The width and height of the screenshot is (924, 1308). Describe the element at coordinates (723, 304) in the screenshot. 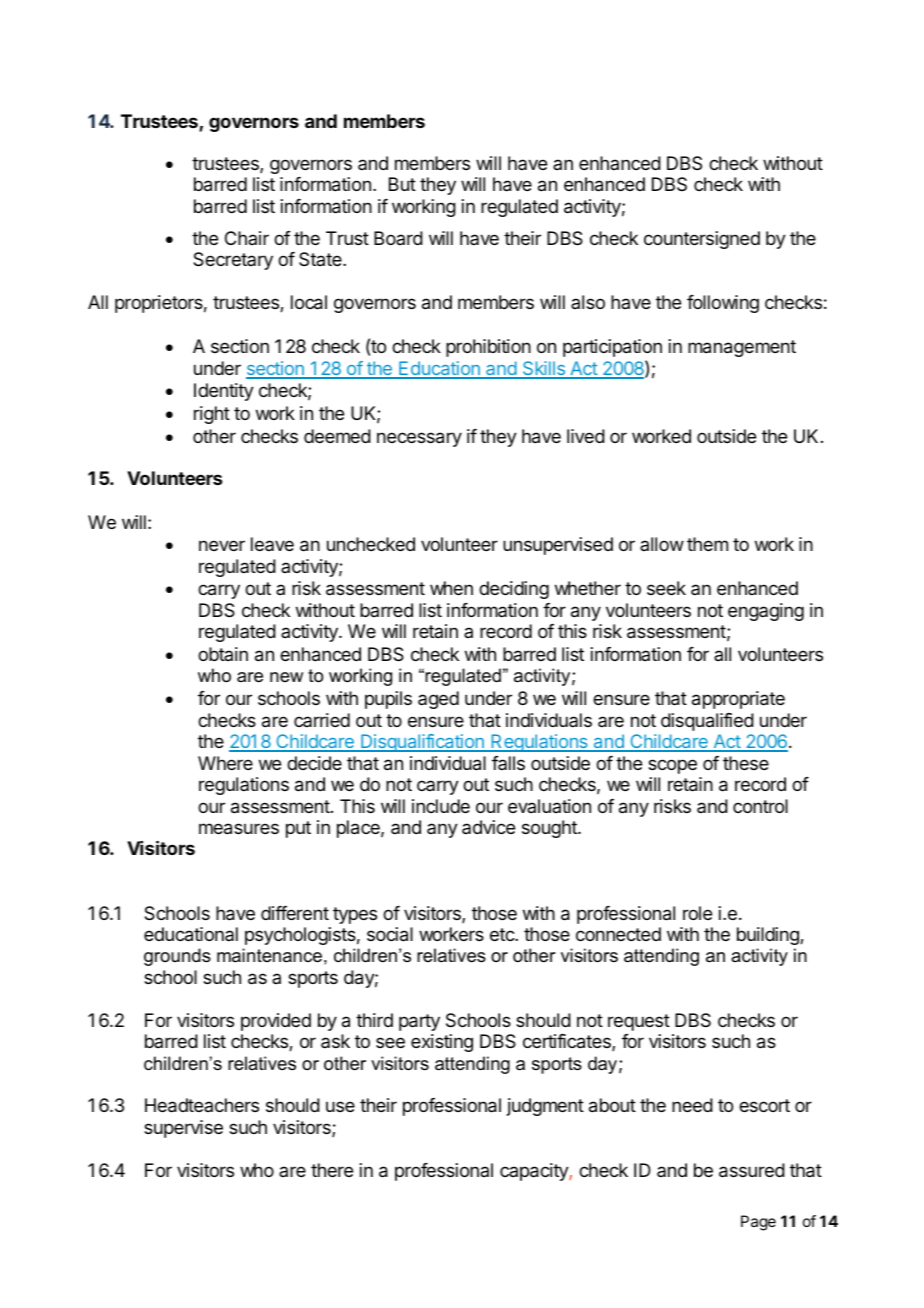

I see `following` at that location.
